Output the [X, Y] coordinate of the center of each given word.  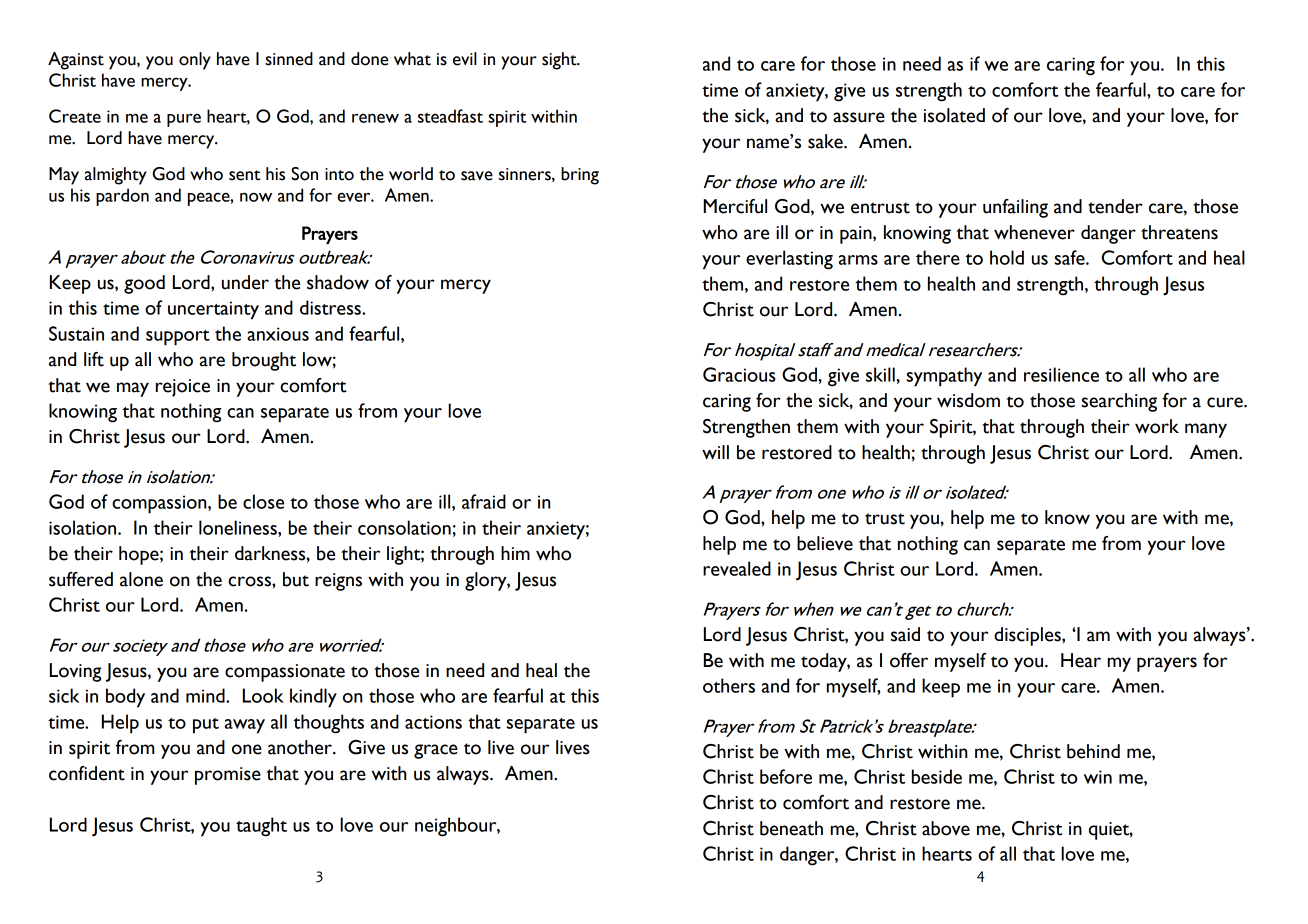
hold [1007, 257]
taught [261, 827]
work [1157, 426]
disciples [1028, 636]
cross [250, 581]
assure [859, 117]
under [245, 282]
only [195, 61]
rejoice [183, 388]
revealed [737, 568]
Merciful [735, 206]
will [715, 452]
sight [560, 61]
